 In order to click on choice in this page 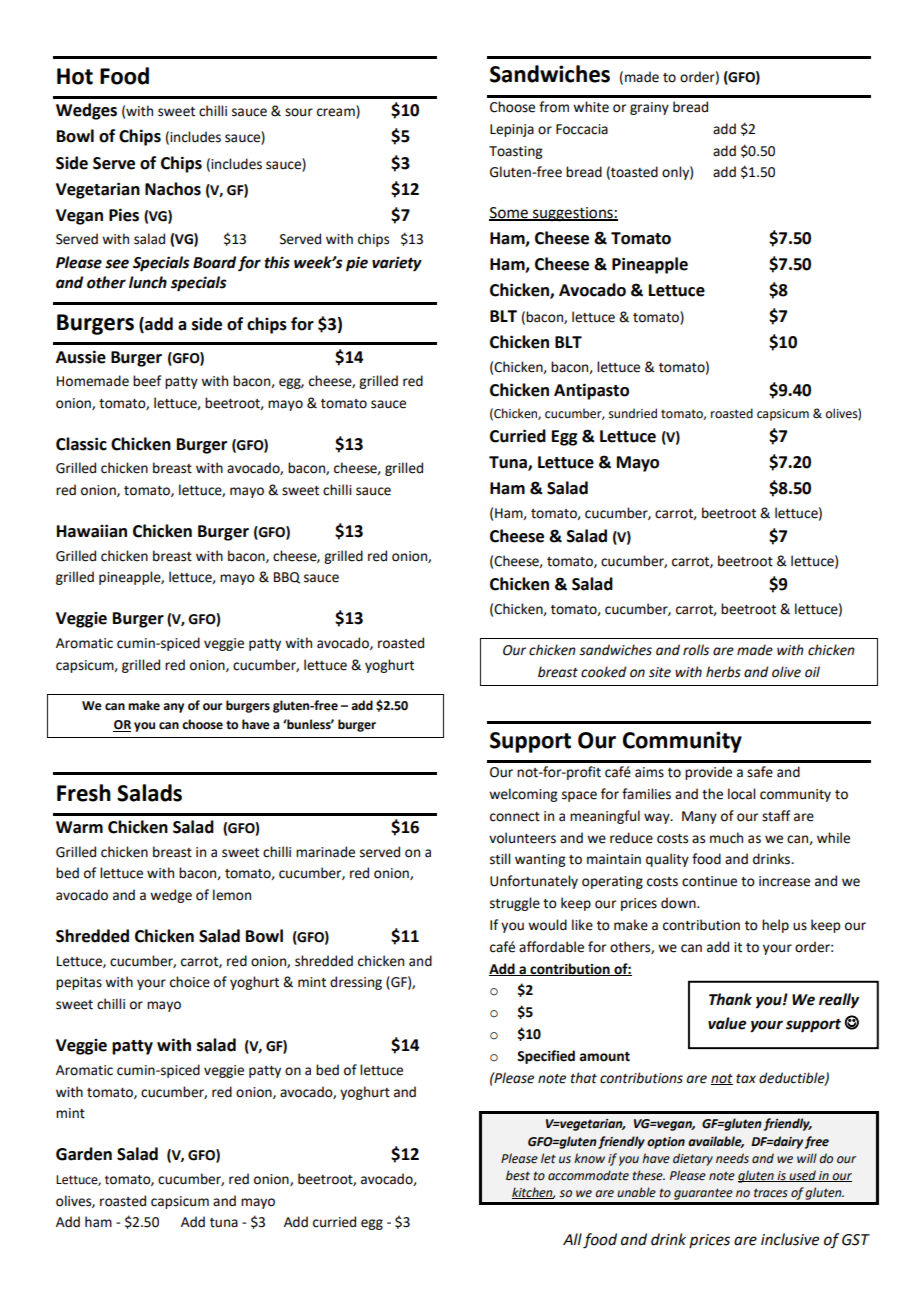, I will do `click(190, 982)`.
